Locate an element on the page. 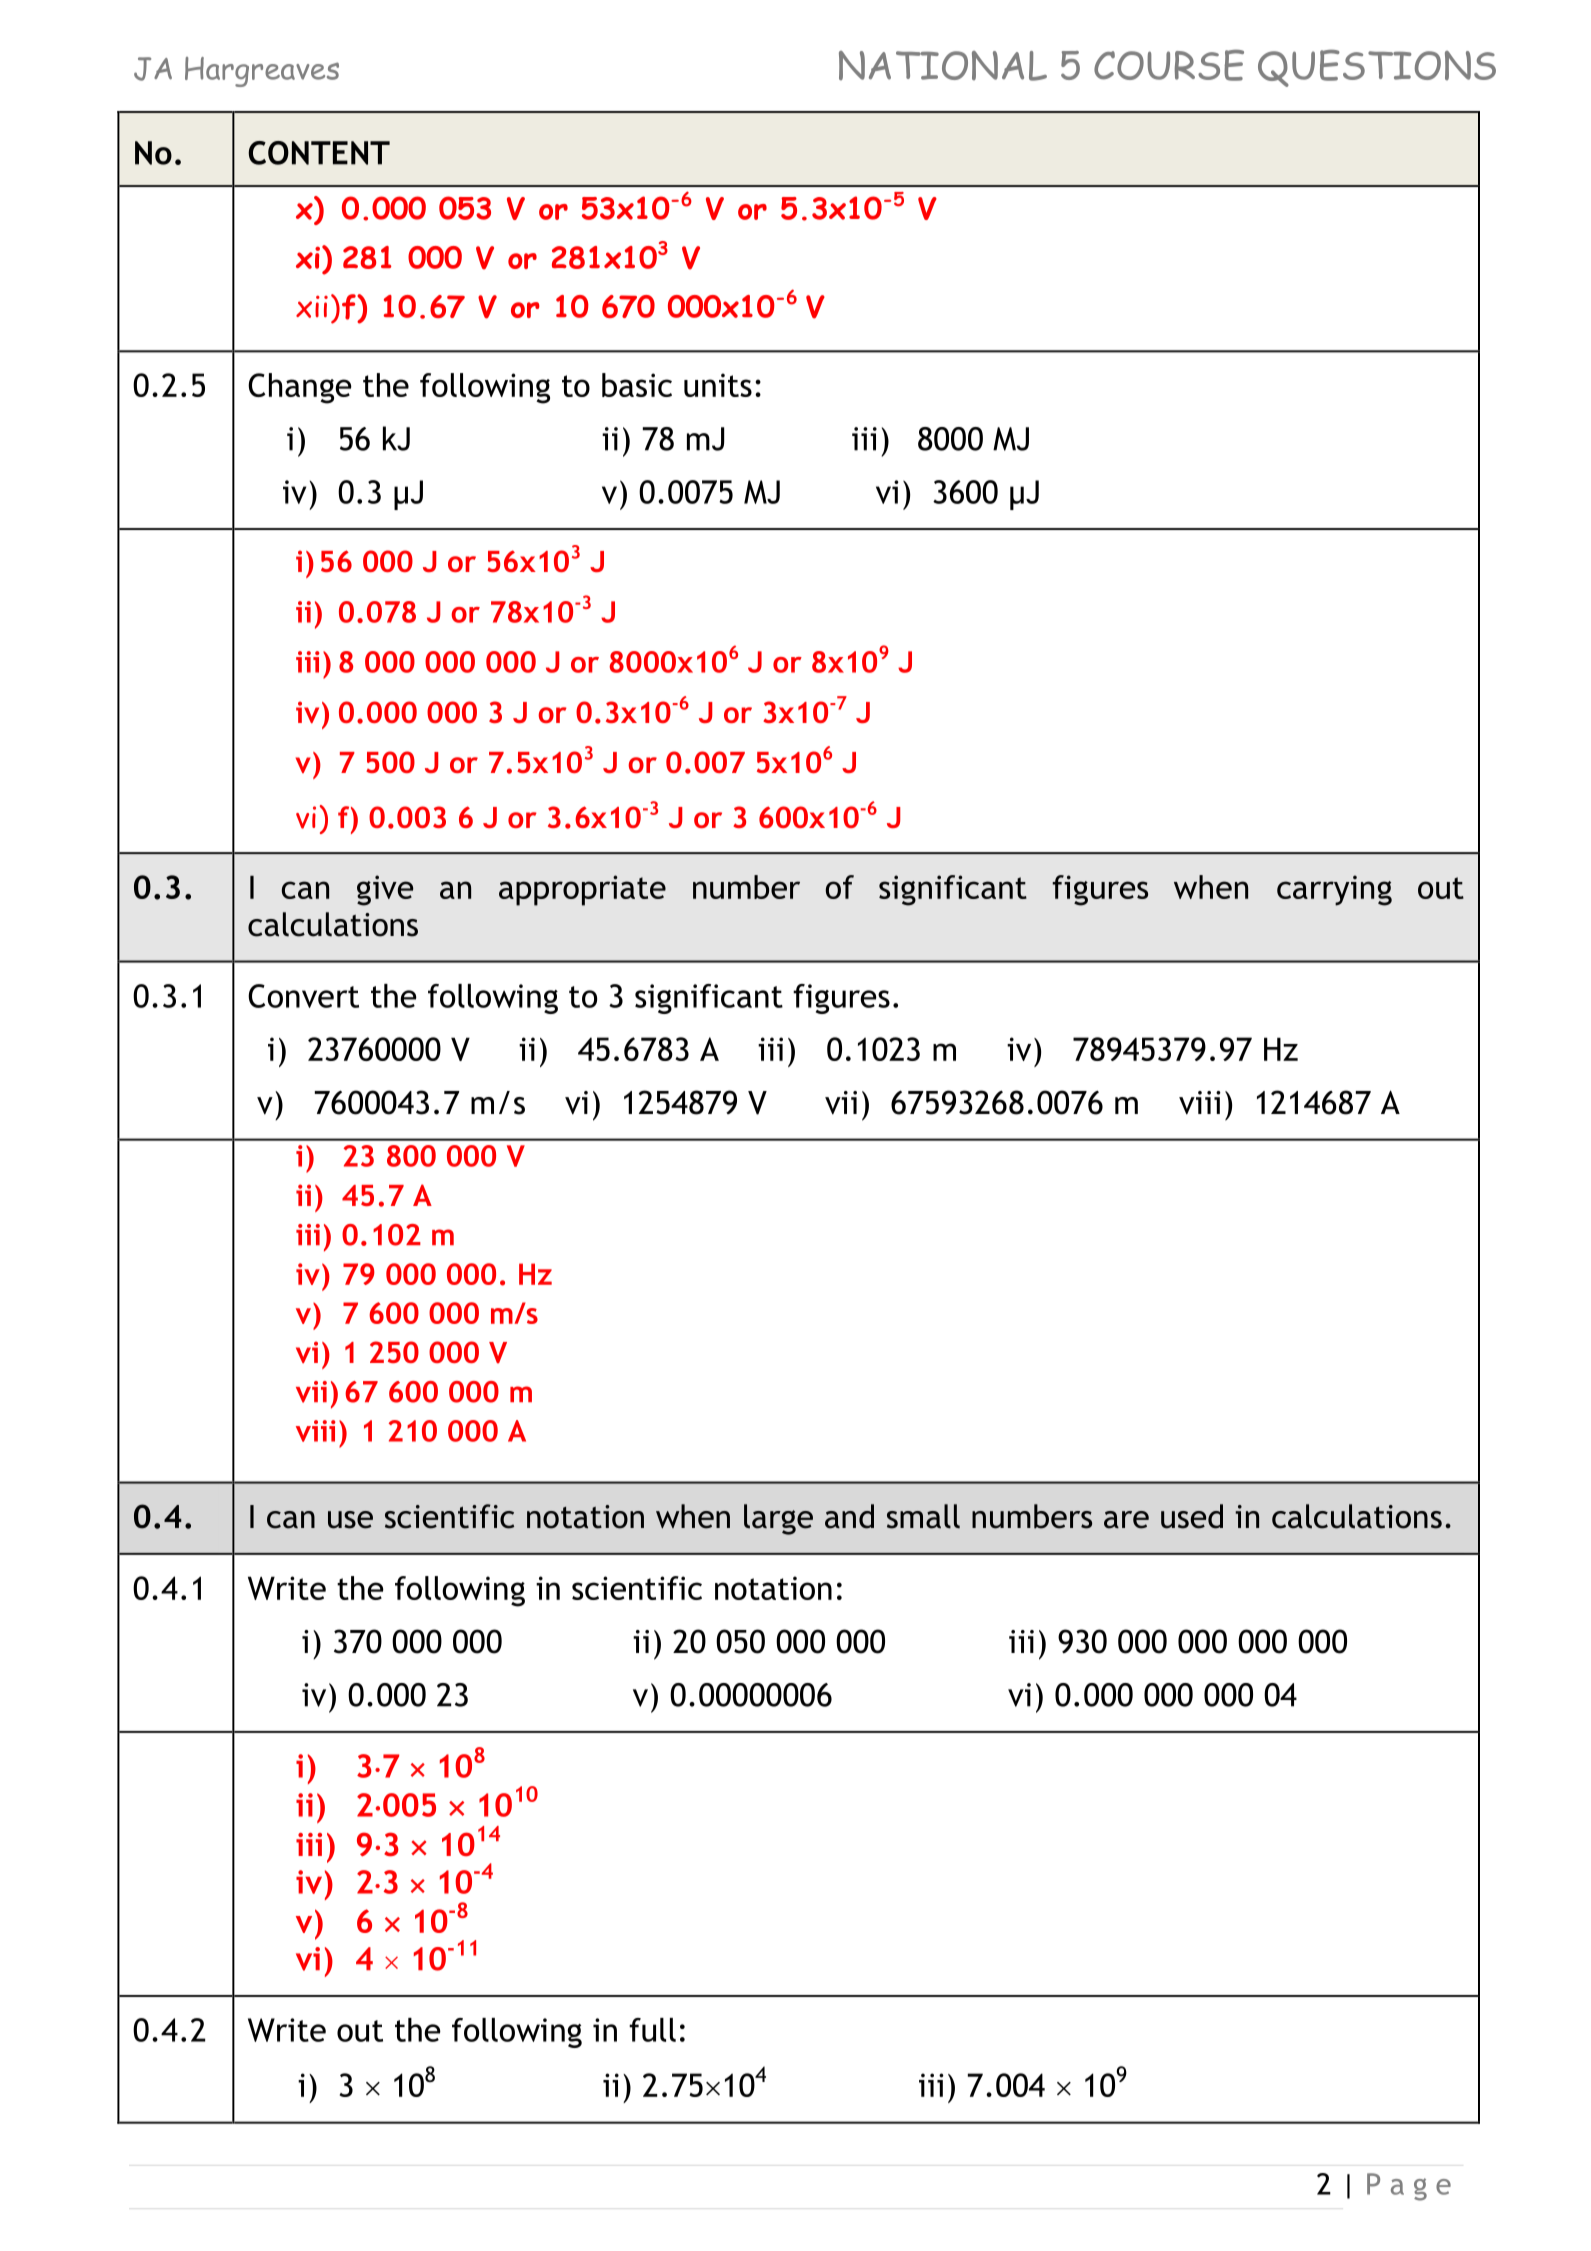 The image size is (1591, 2251). Convert is located at coordinates (303, 996).
